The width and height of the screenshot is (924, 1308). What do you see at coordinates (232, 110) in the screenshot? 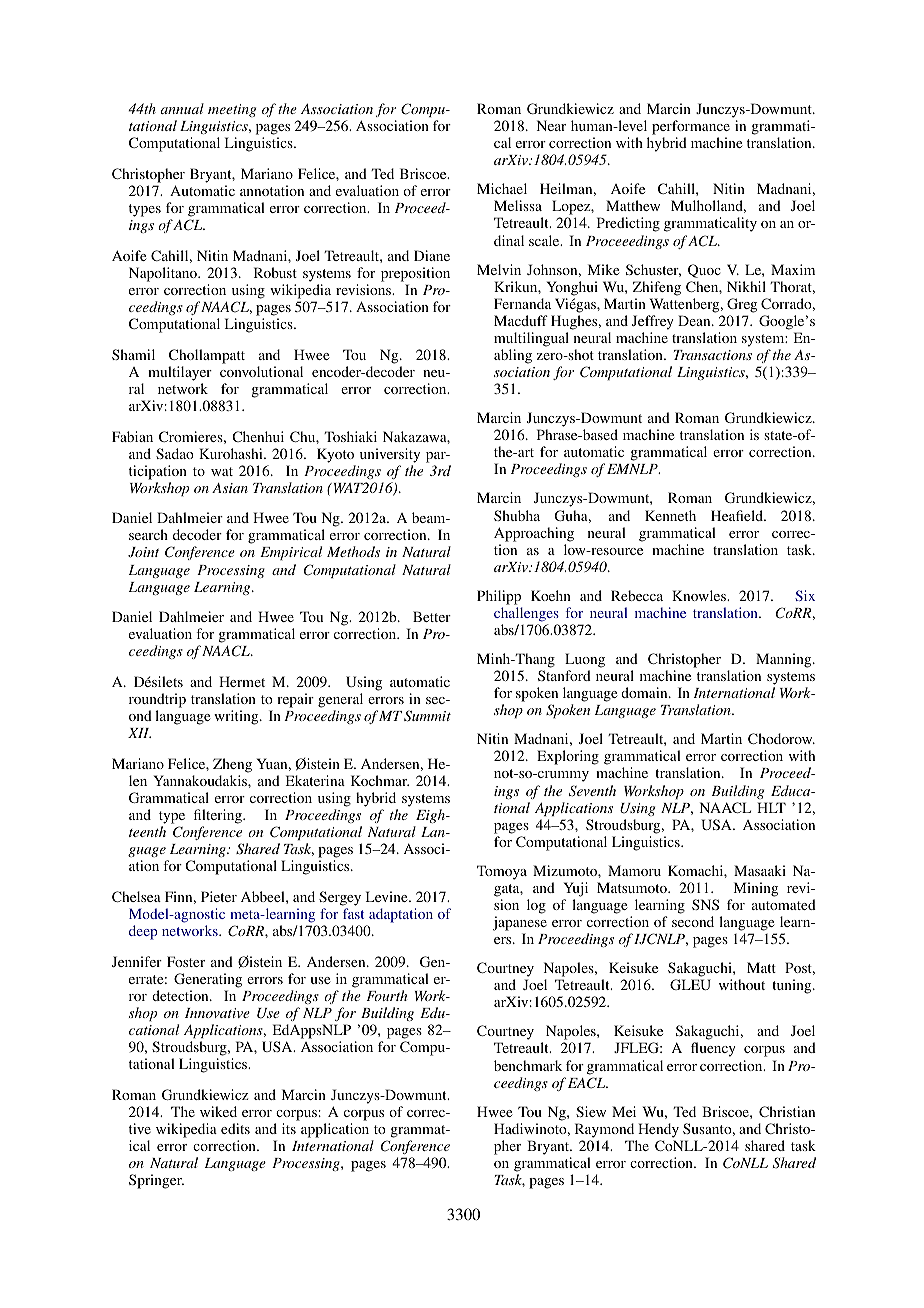
I see `meeting` at bounding box center [232, 110].
